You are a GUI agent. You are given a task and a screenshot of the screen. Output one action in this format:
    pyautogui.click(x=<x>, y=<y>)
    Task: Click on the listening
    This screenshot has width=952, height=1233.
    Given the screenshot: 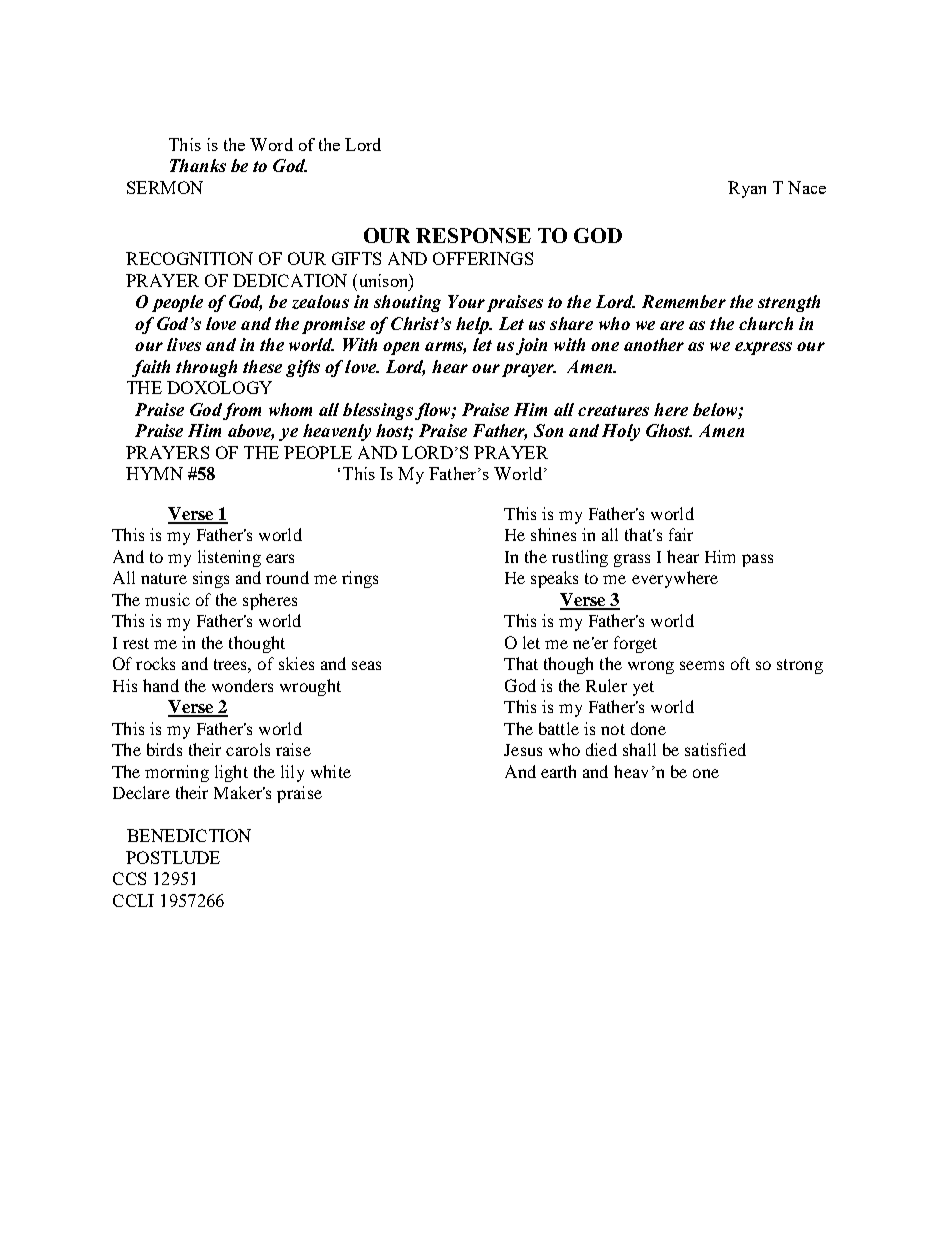 What is the action you would take?
    pyautogui.click(x=229, y=558)
